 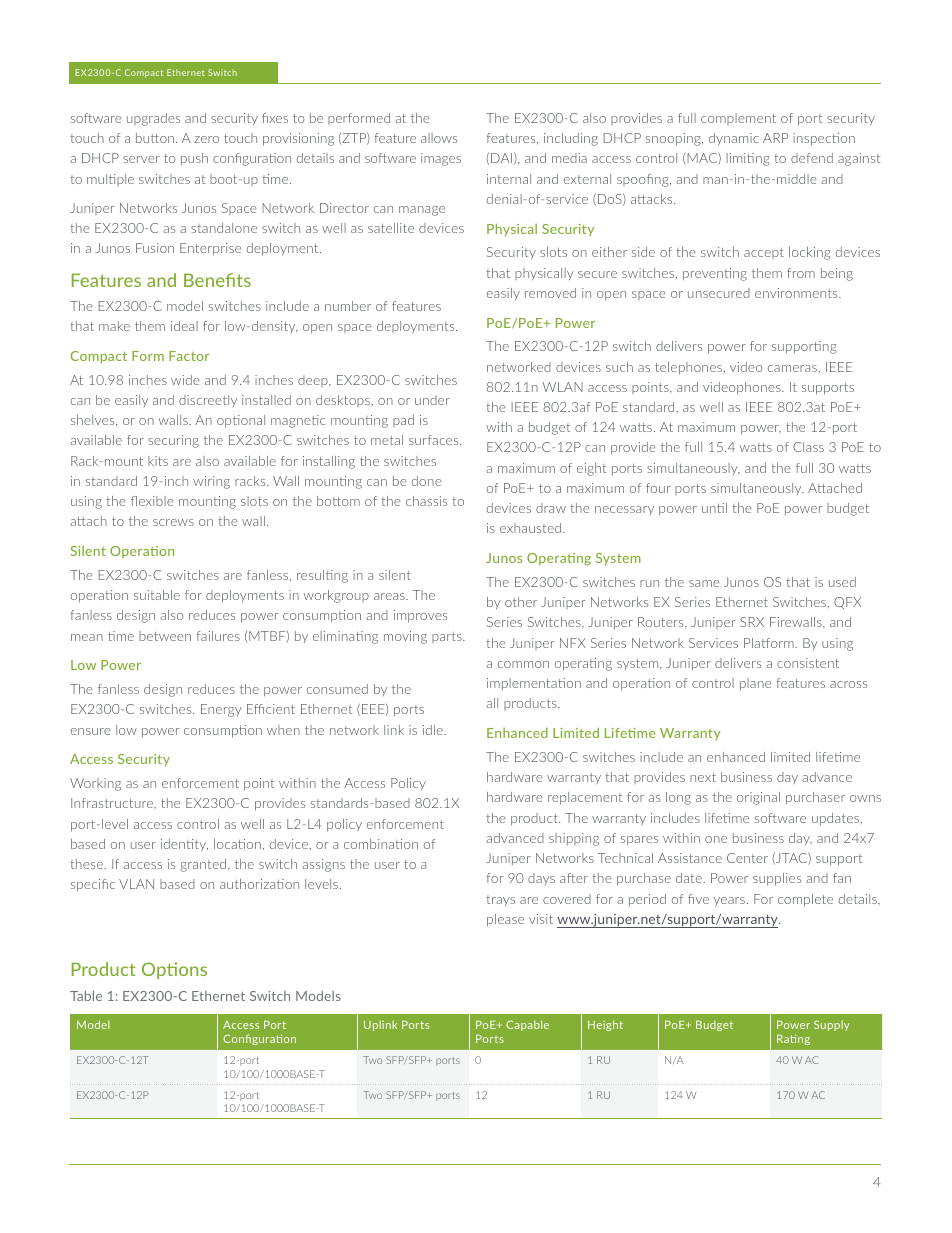 I want to click on ARP, so click(x=775, y=138).
